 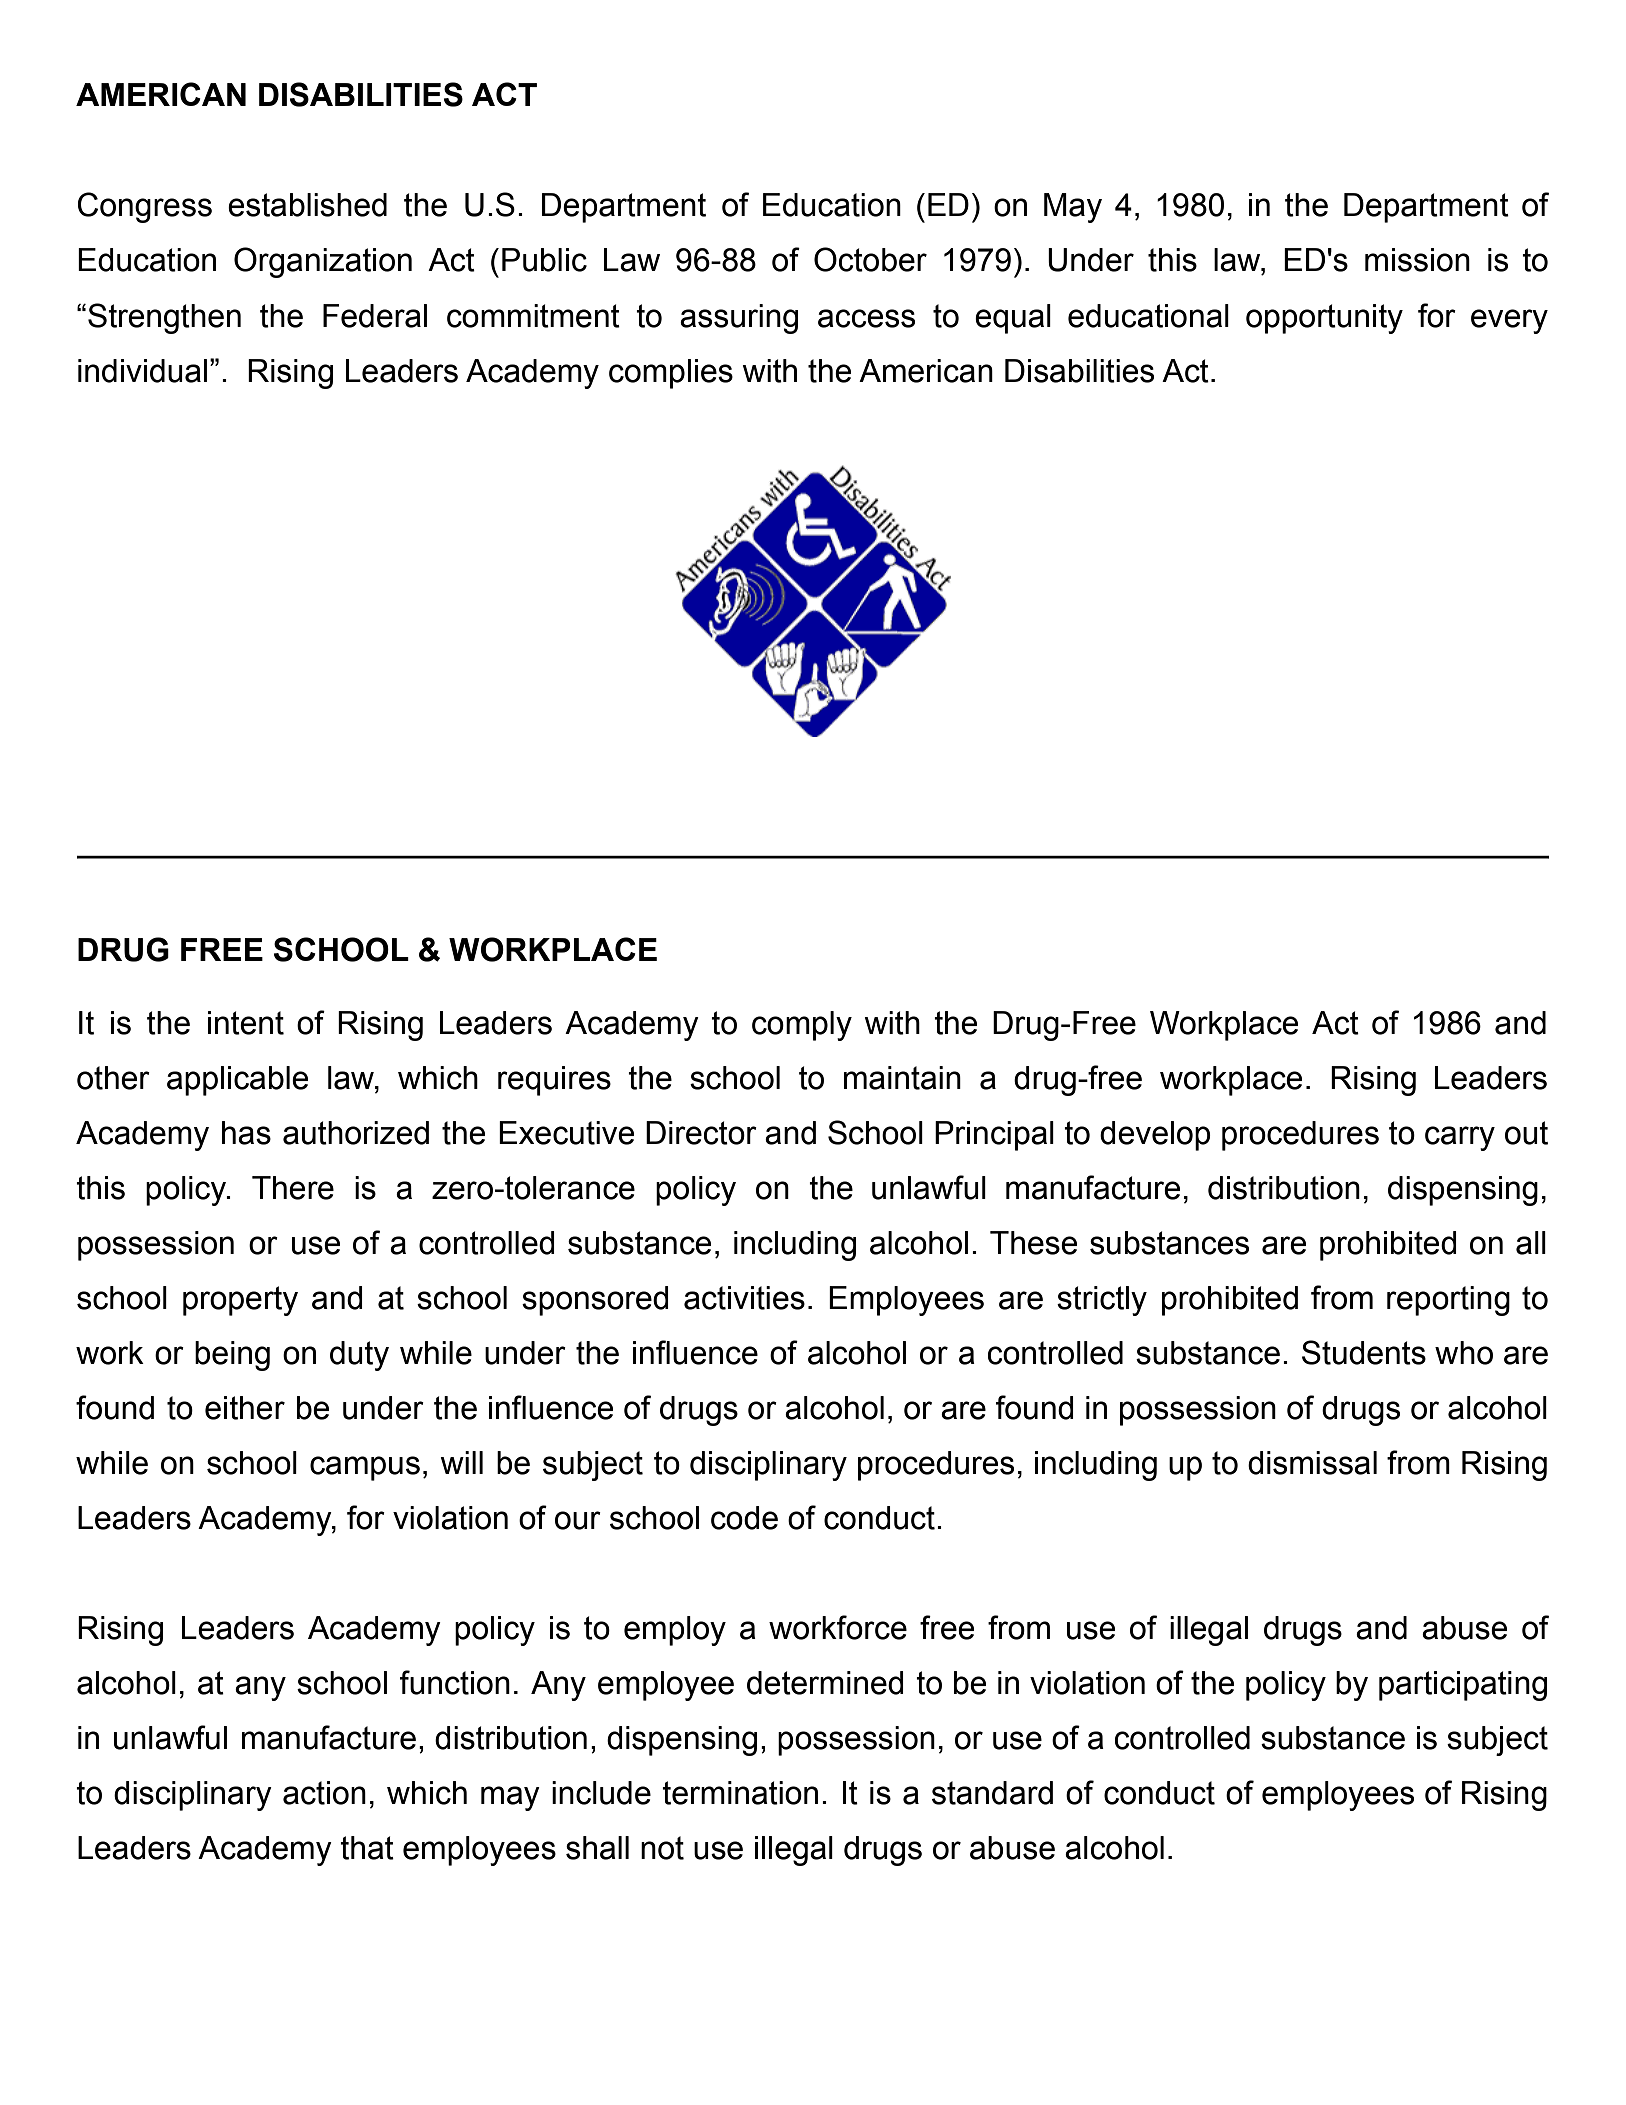 I want to click on dismissal, so click(x=1312, y=1463).
